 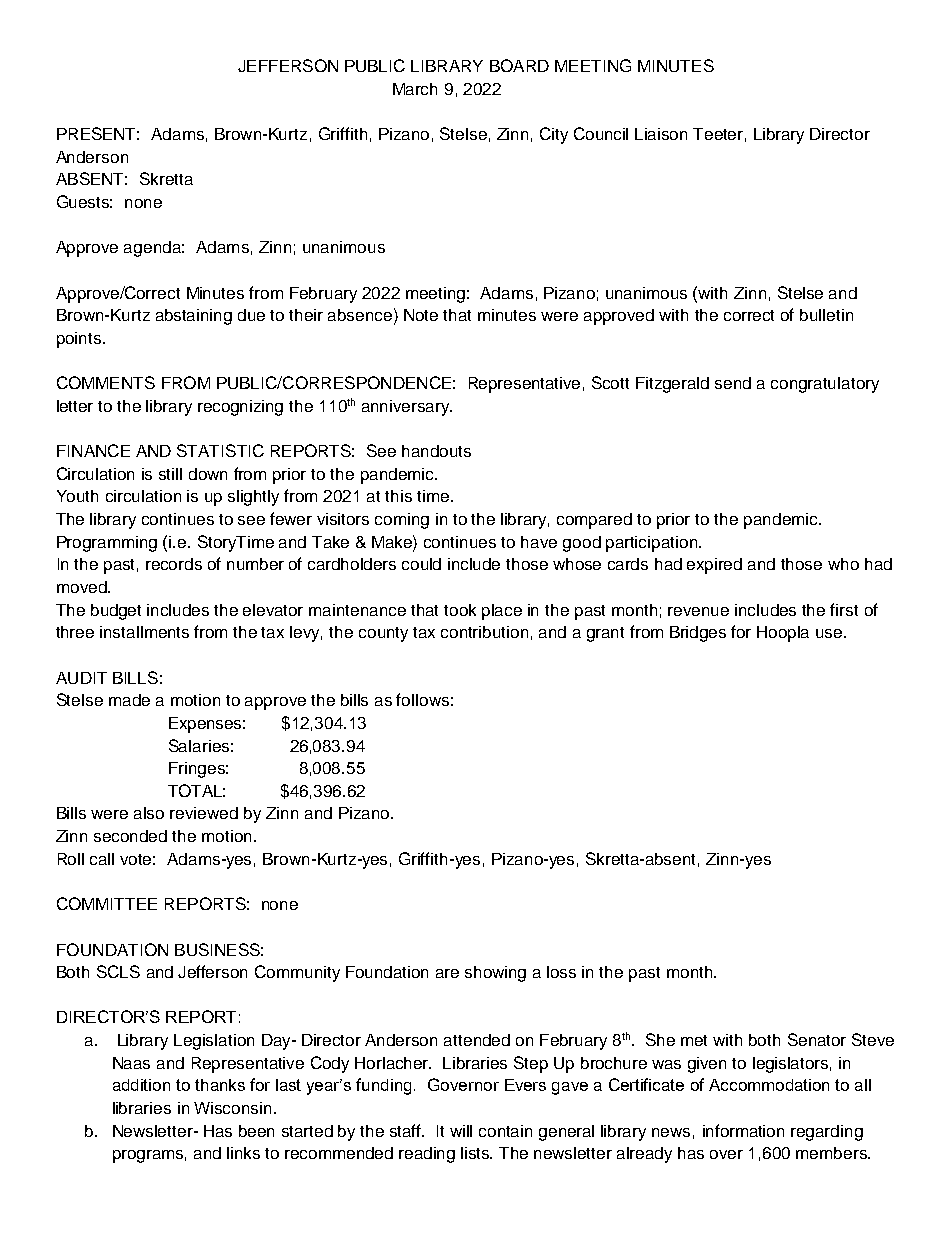 I want to click on March, so click(x=415, y=89).
